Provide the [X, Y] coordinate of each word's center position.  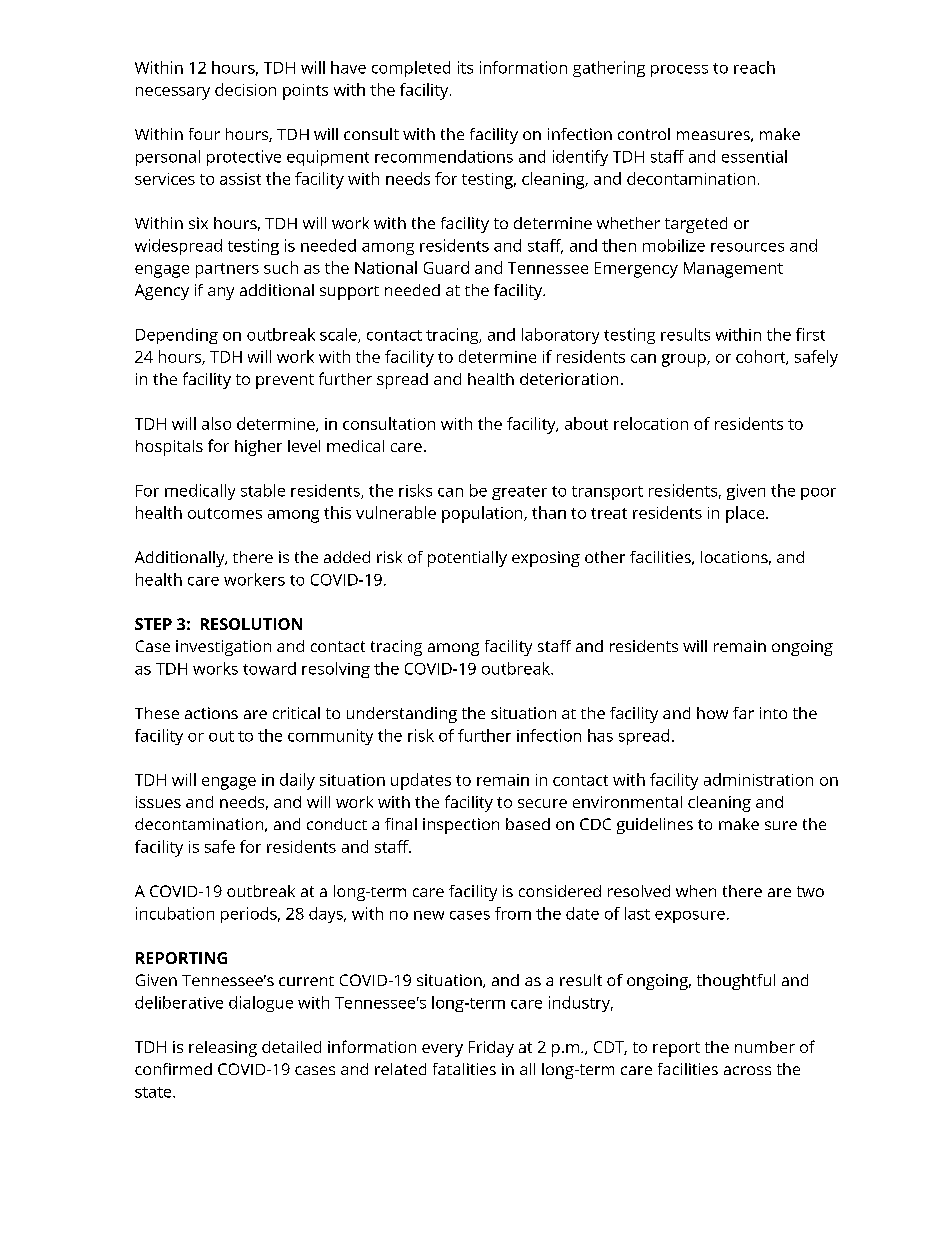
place [746, 514]
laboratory [560, 336]
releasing [223, 1049]
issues [158, 802]
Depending [177, 336]
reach [754, 67]
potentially [467, 559]
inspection [461, 826]
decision [245, 89]
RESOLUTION [251, 624]
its [465, 67]
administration [758, 779]
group [685, 360]
